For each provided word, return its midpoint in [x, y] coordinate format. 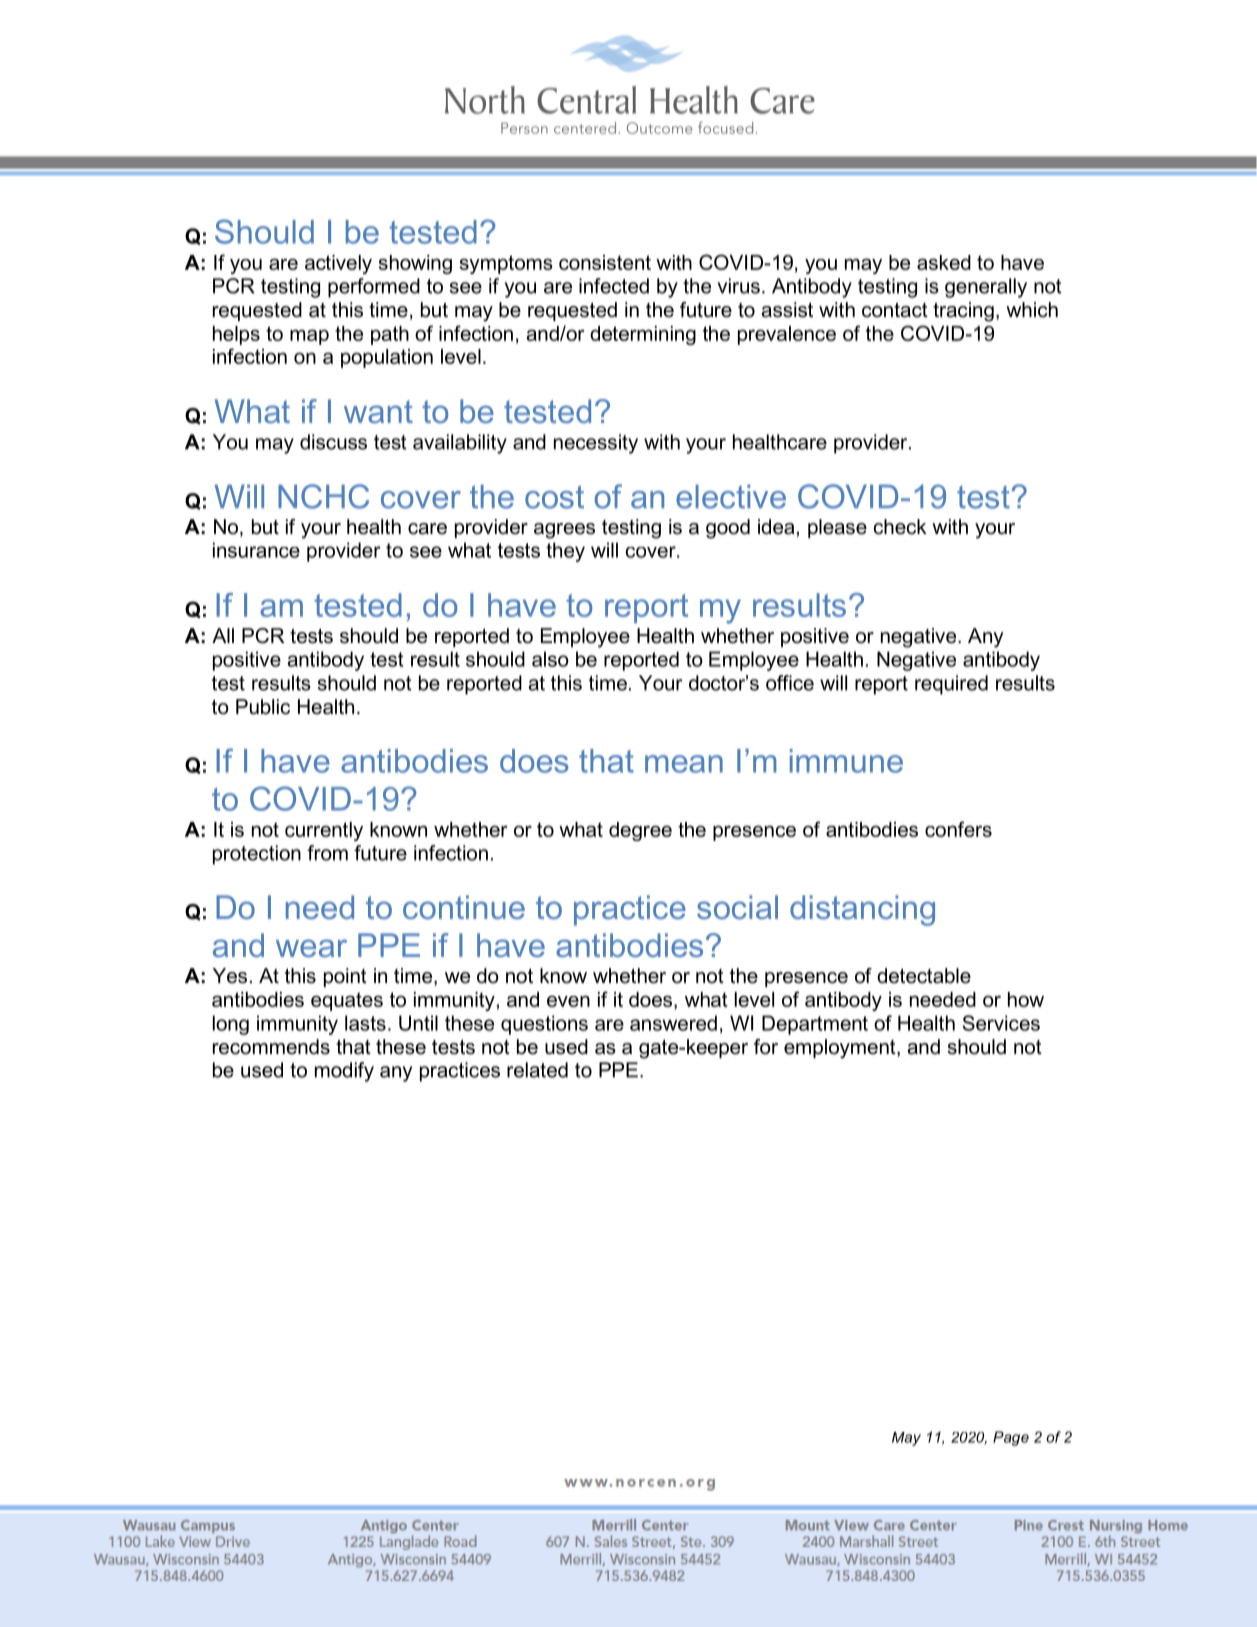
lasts [365, 1023]
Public [263, 707]
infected [614, 286]
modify [344, 1072]
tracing [963, 312]
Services [1001, 1023]
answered [673, 1023]
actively [338, 264]
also [550, 659]
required [951, 685]
